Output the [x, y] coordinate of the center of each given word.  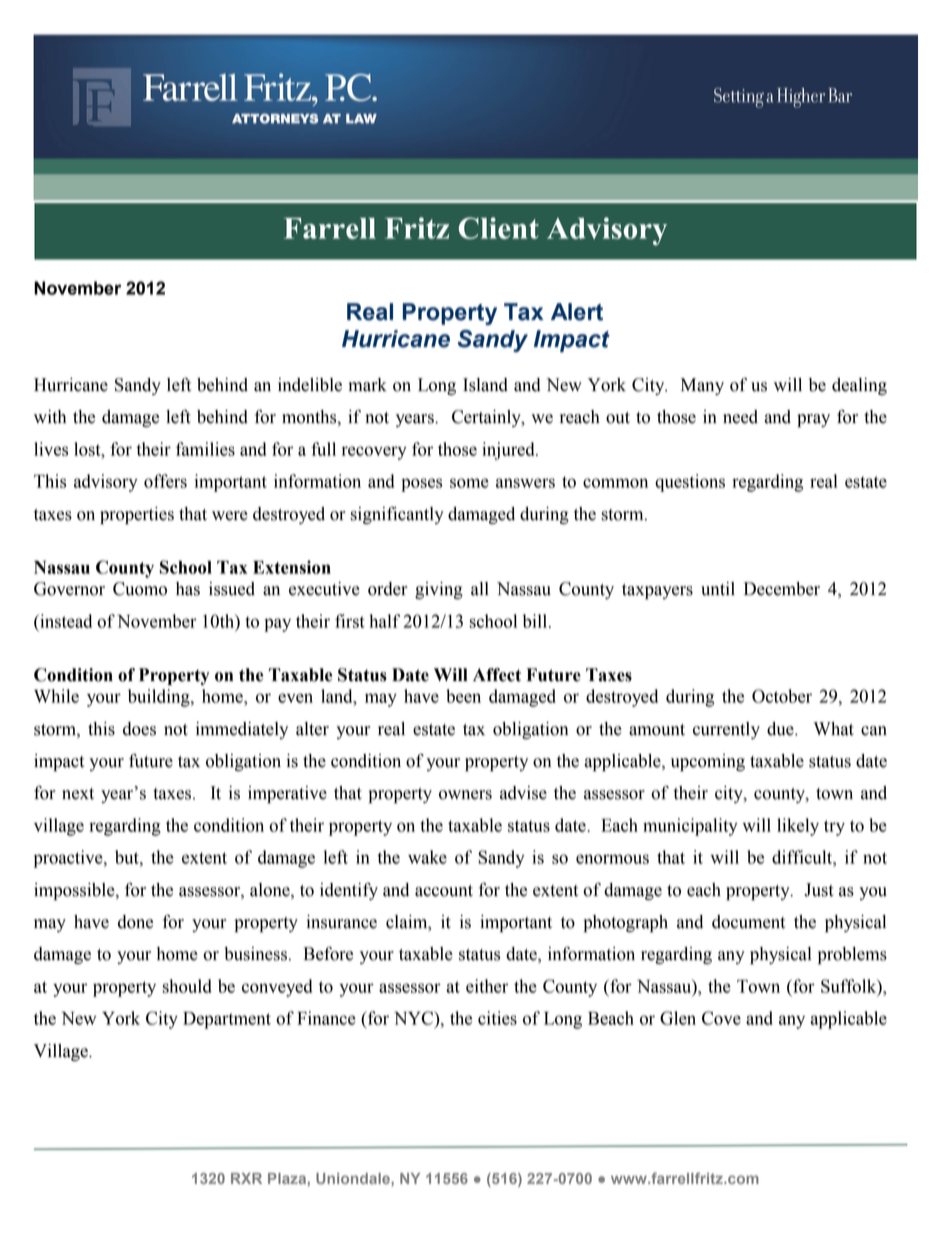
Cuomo [140, 589]
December [782, 589]
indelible [310, 385]
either [487, 986]
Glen [678, 1018]
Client [498, 228]
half [384, 621]
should [187, 986]
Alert [577, 312]
